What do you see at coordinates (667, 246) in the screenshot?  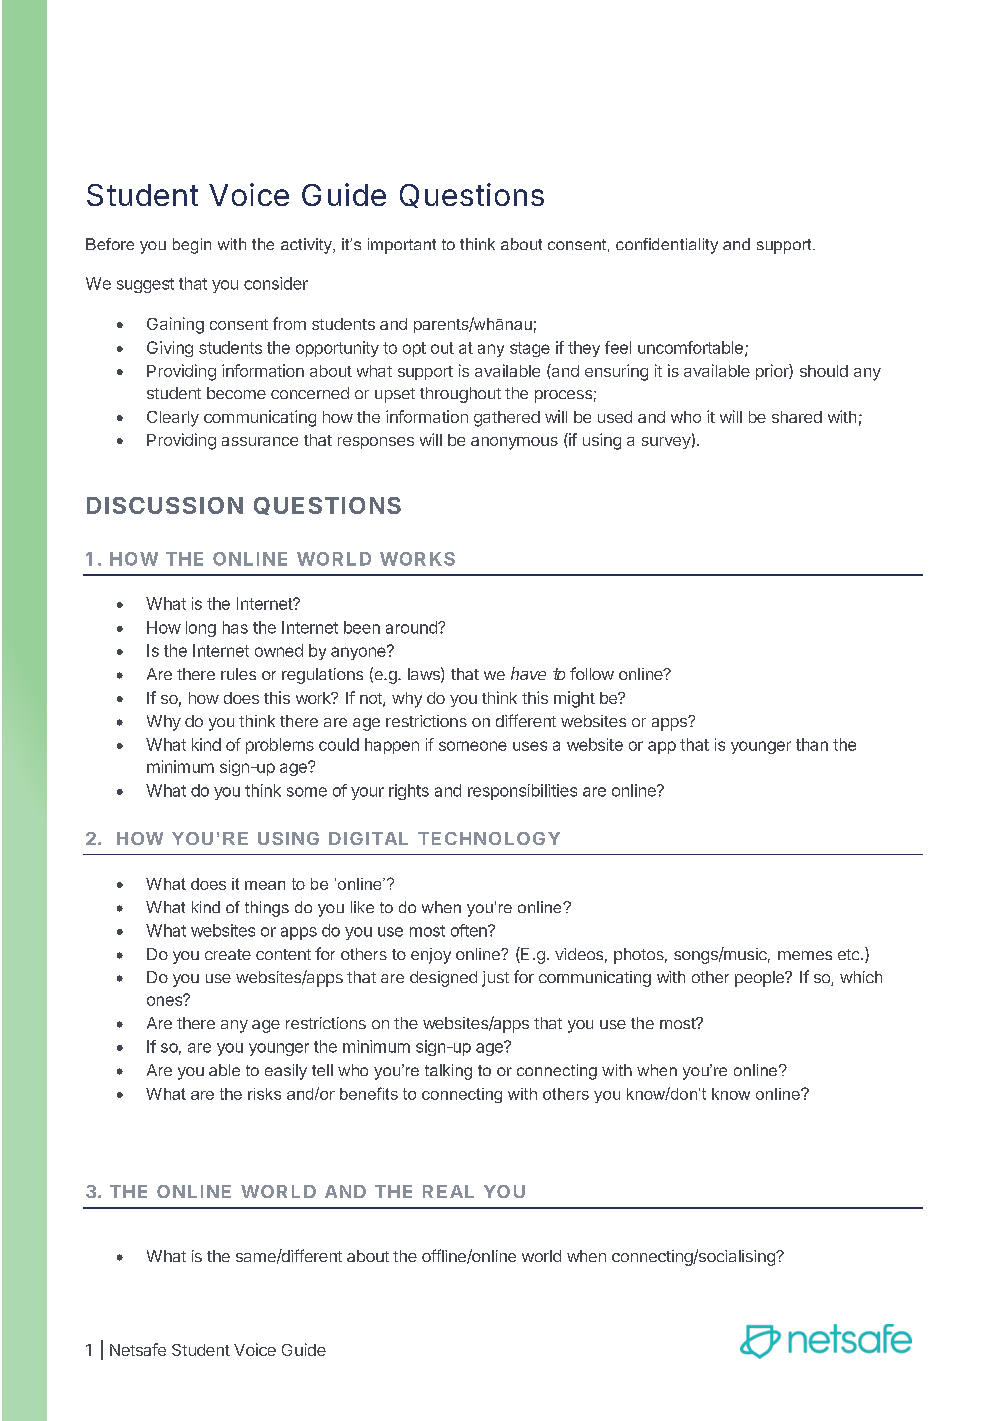 I see `confidentiality` at bounding box center [667, 246].
